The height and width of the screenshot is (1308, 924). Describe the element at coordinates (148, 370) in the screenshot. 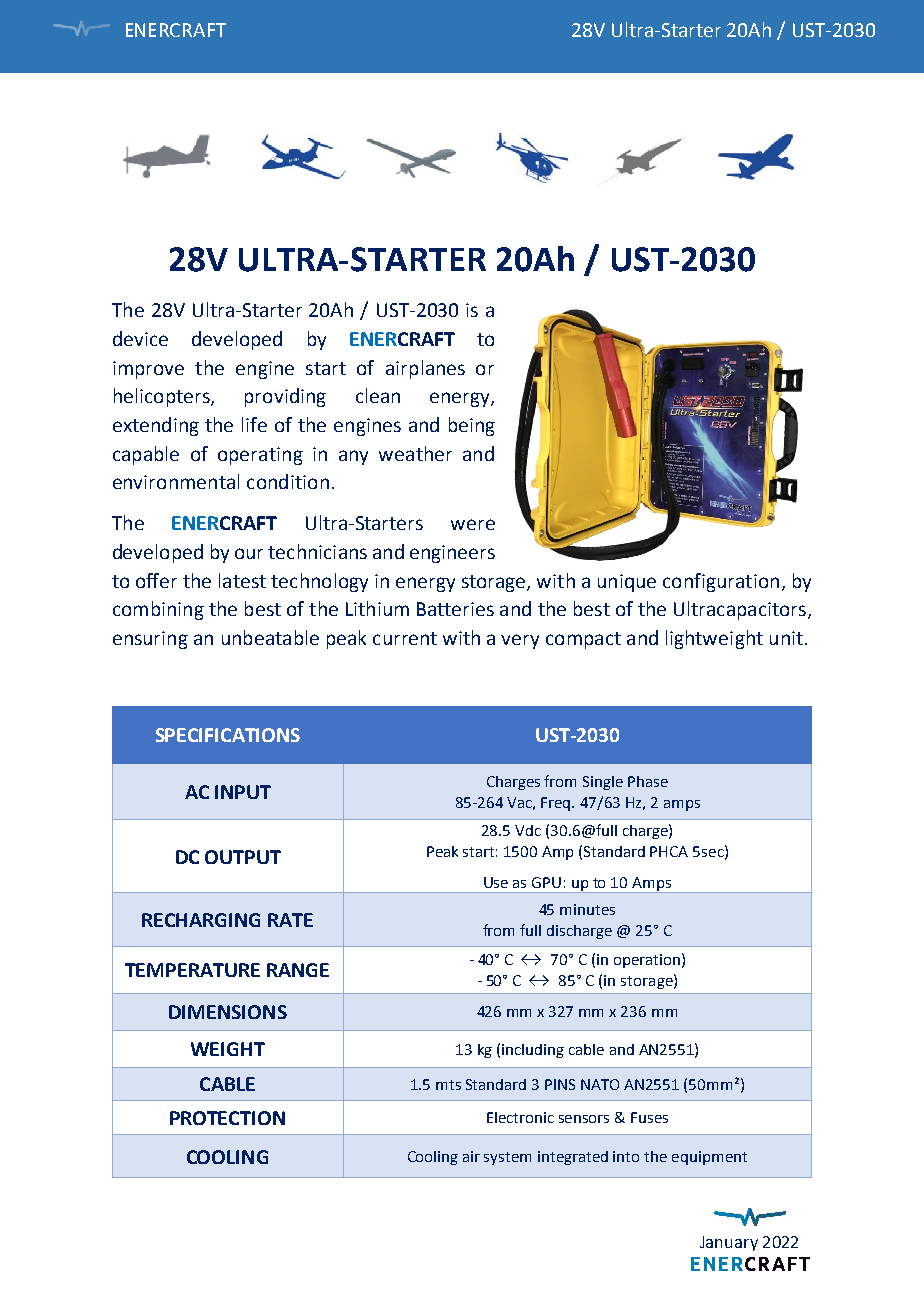

I see `improve` at that location.
